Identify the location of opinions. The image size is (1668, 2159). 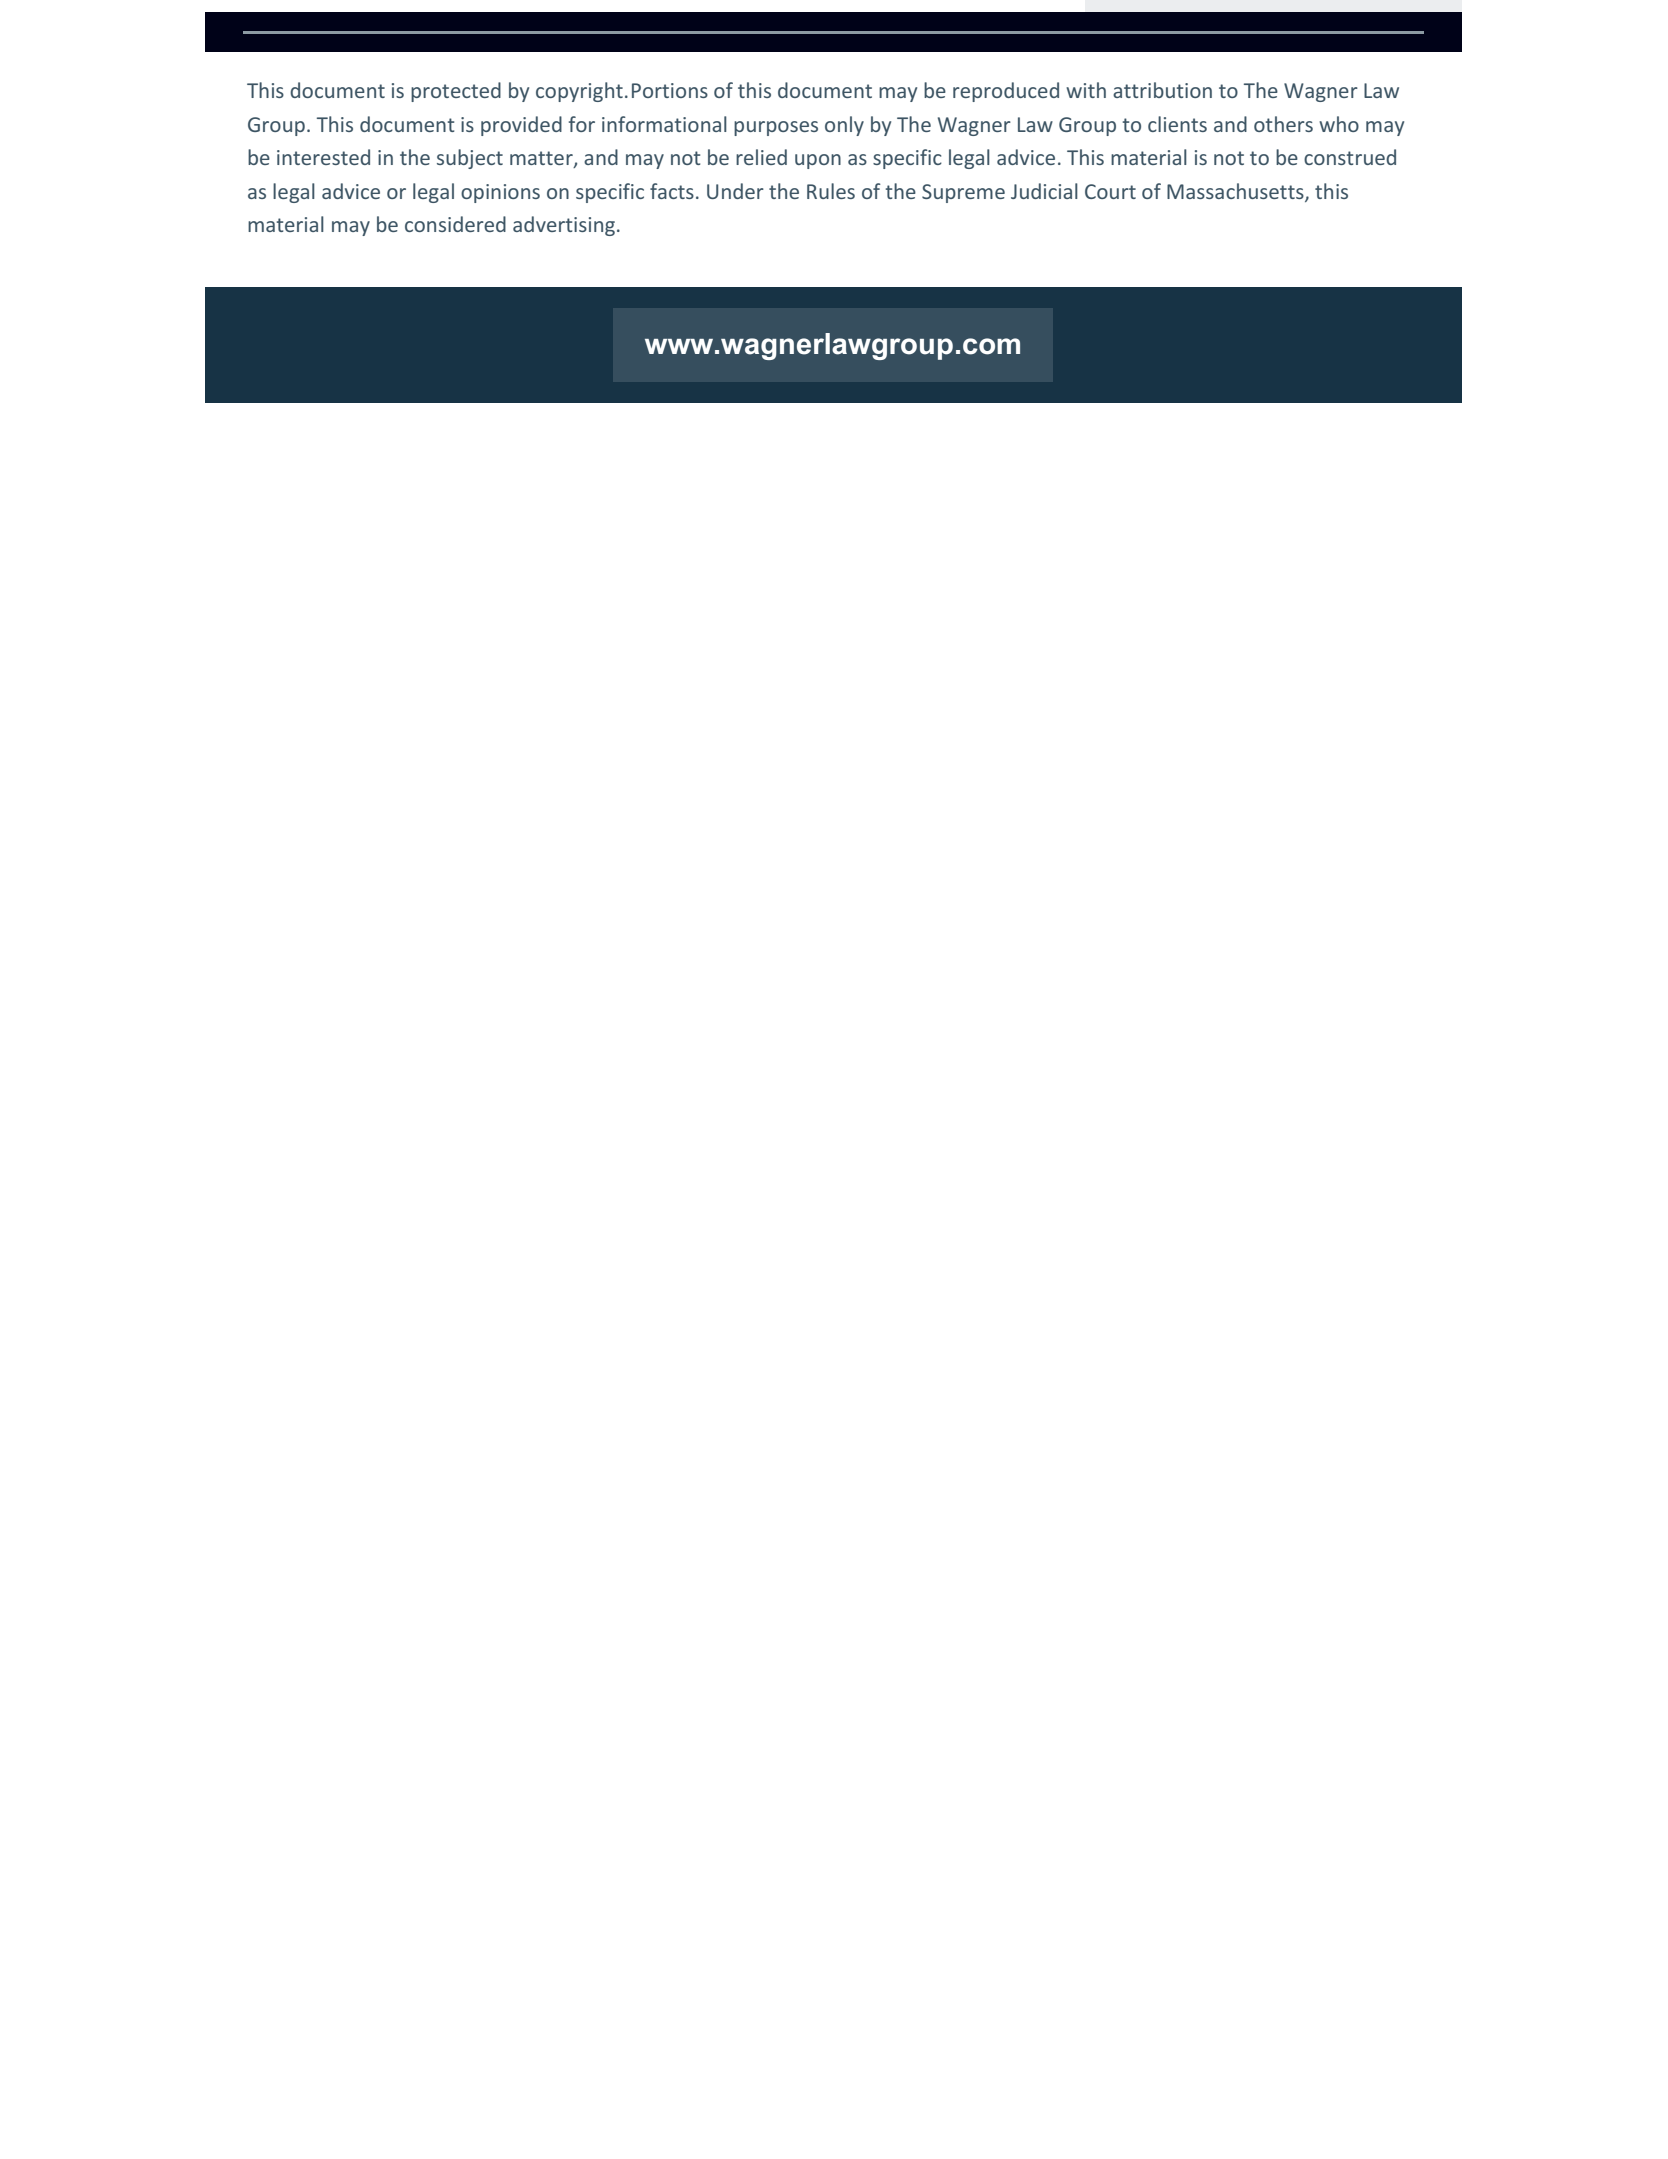
(500, 193).
